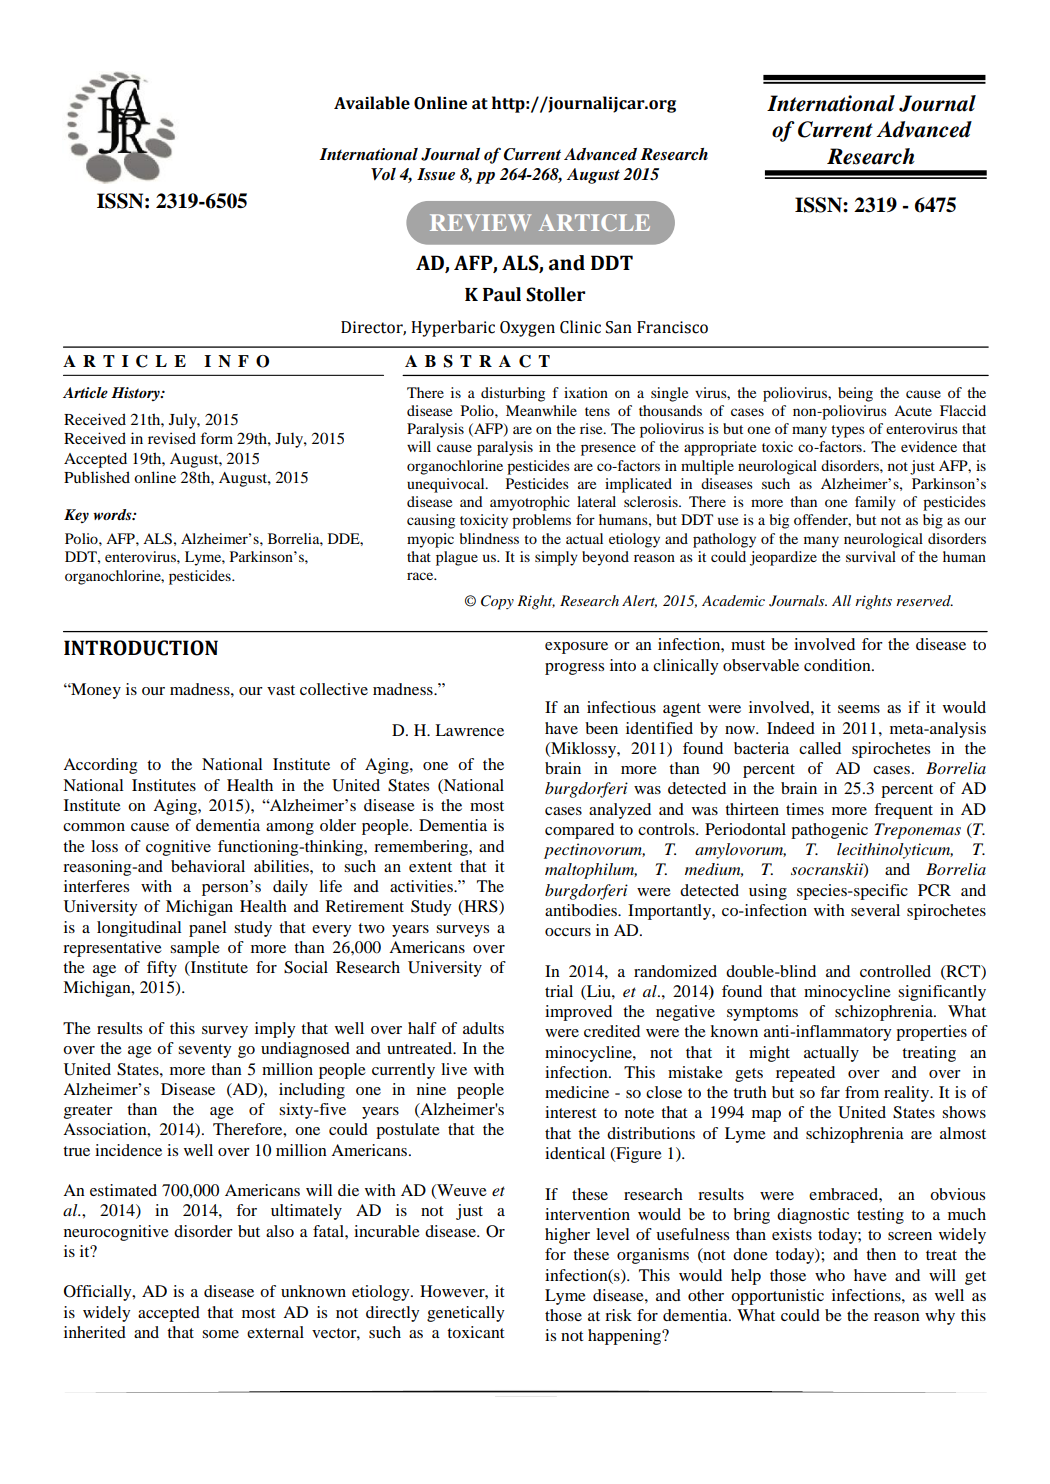  I want to click on Available, so click(372, 103).
